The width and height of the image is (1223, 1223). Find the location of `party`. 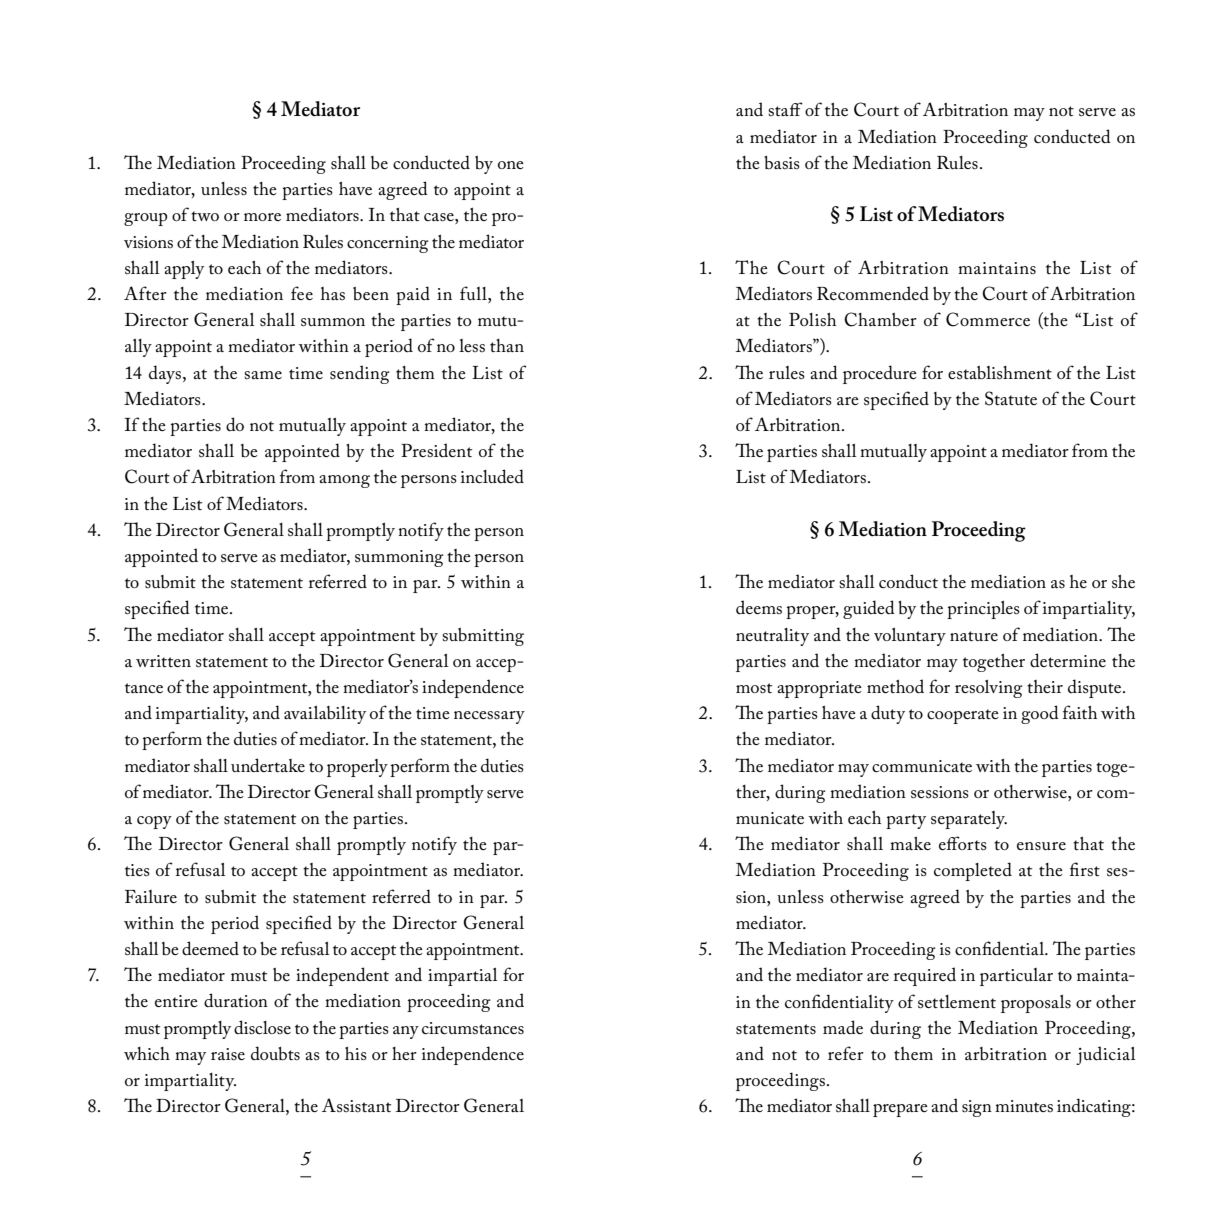

party is located at coordinates (906, 821).
